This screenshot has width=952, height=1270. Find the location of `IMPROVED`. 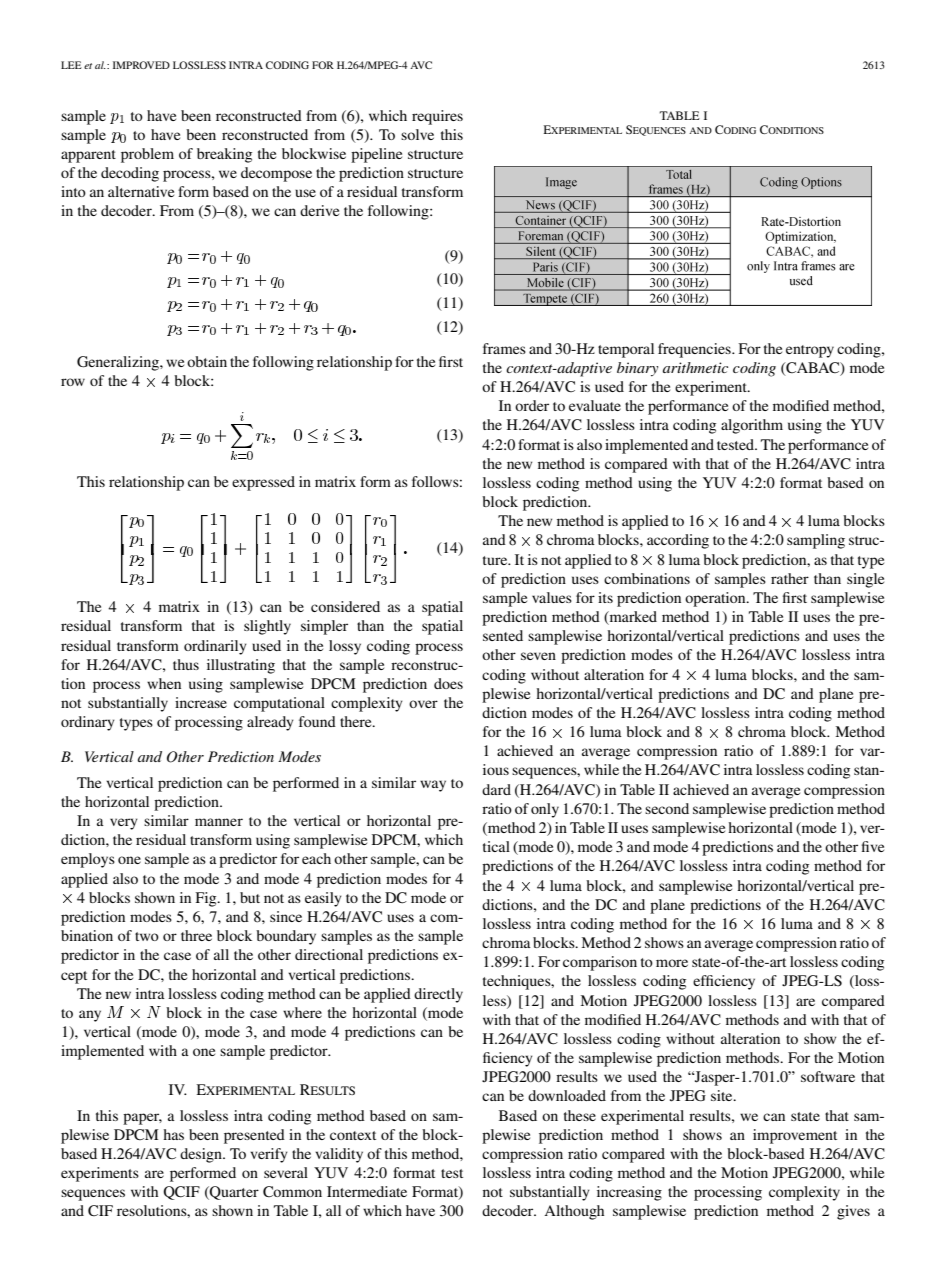

IMPROVED is located at coordinates (141, 65).
